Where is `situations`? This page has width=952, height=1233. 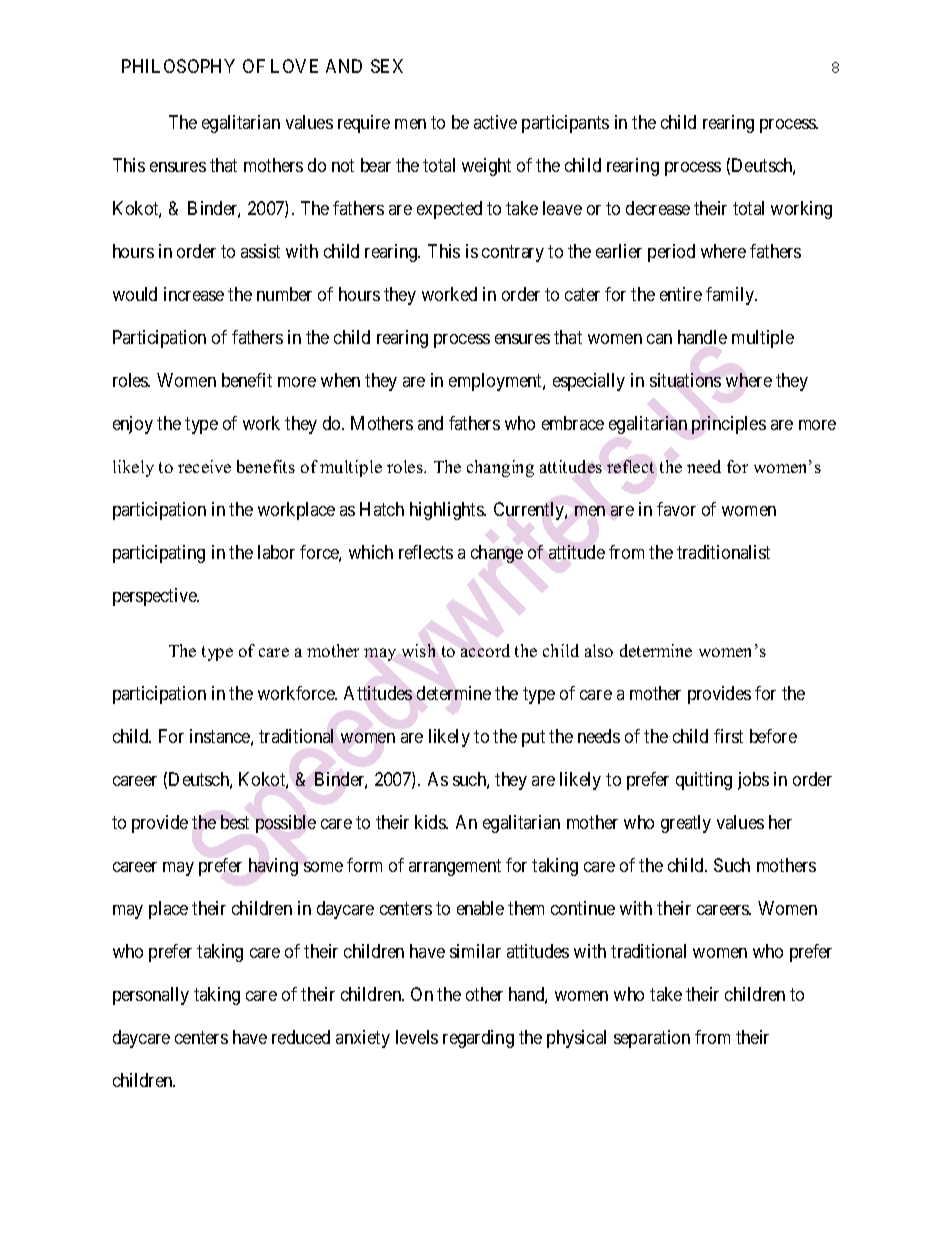 situations is located at coordinates (685, 380).
